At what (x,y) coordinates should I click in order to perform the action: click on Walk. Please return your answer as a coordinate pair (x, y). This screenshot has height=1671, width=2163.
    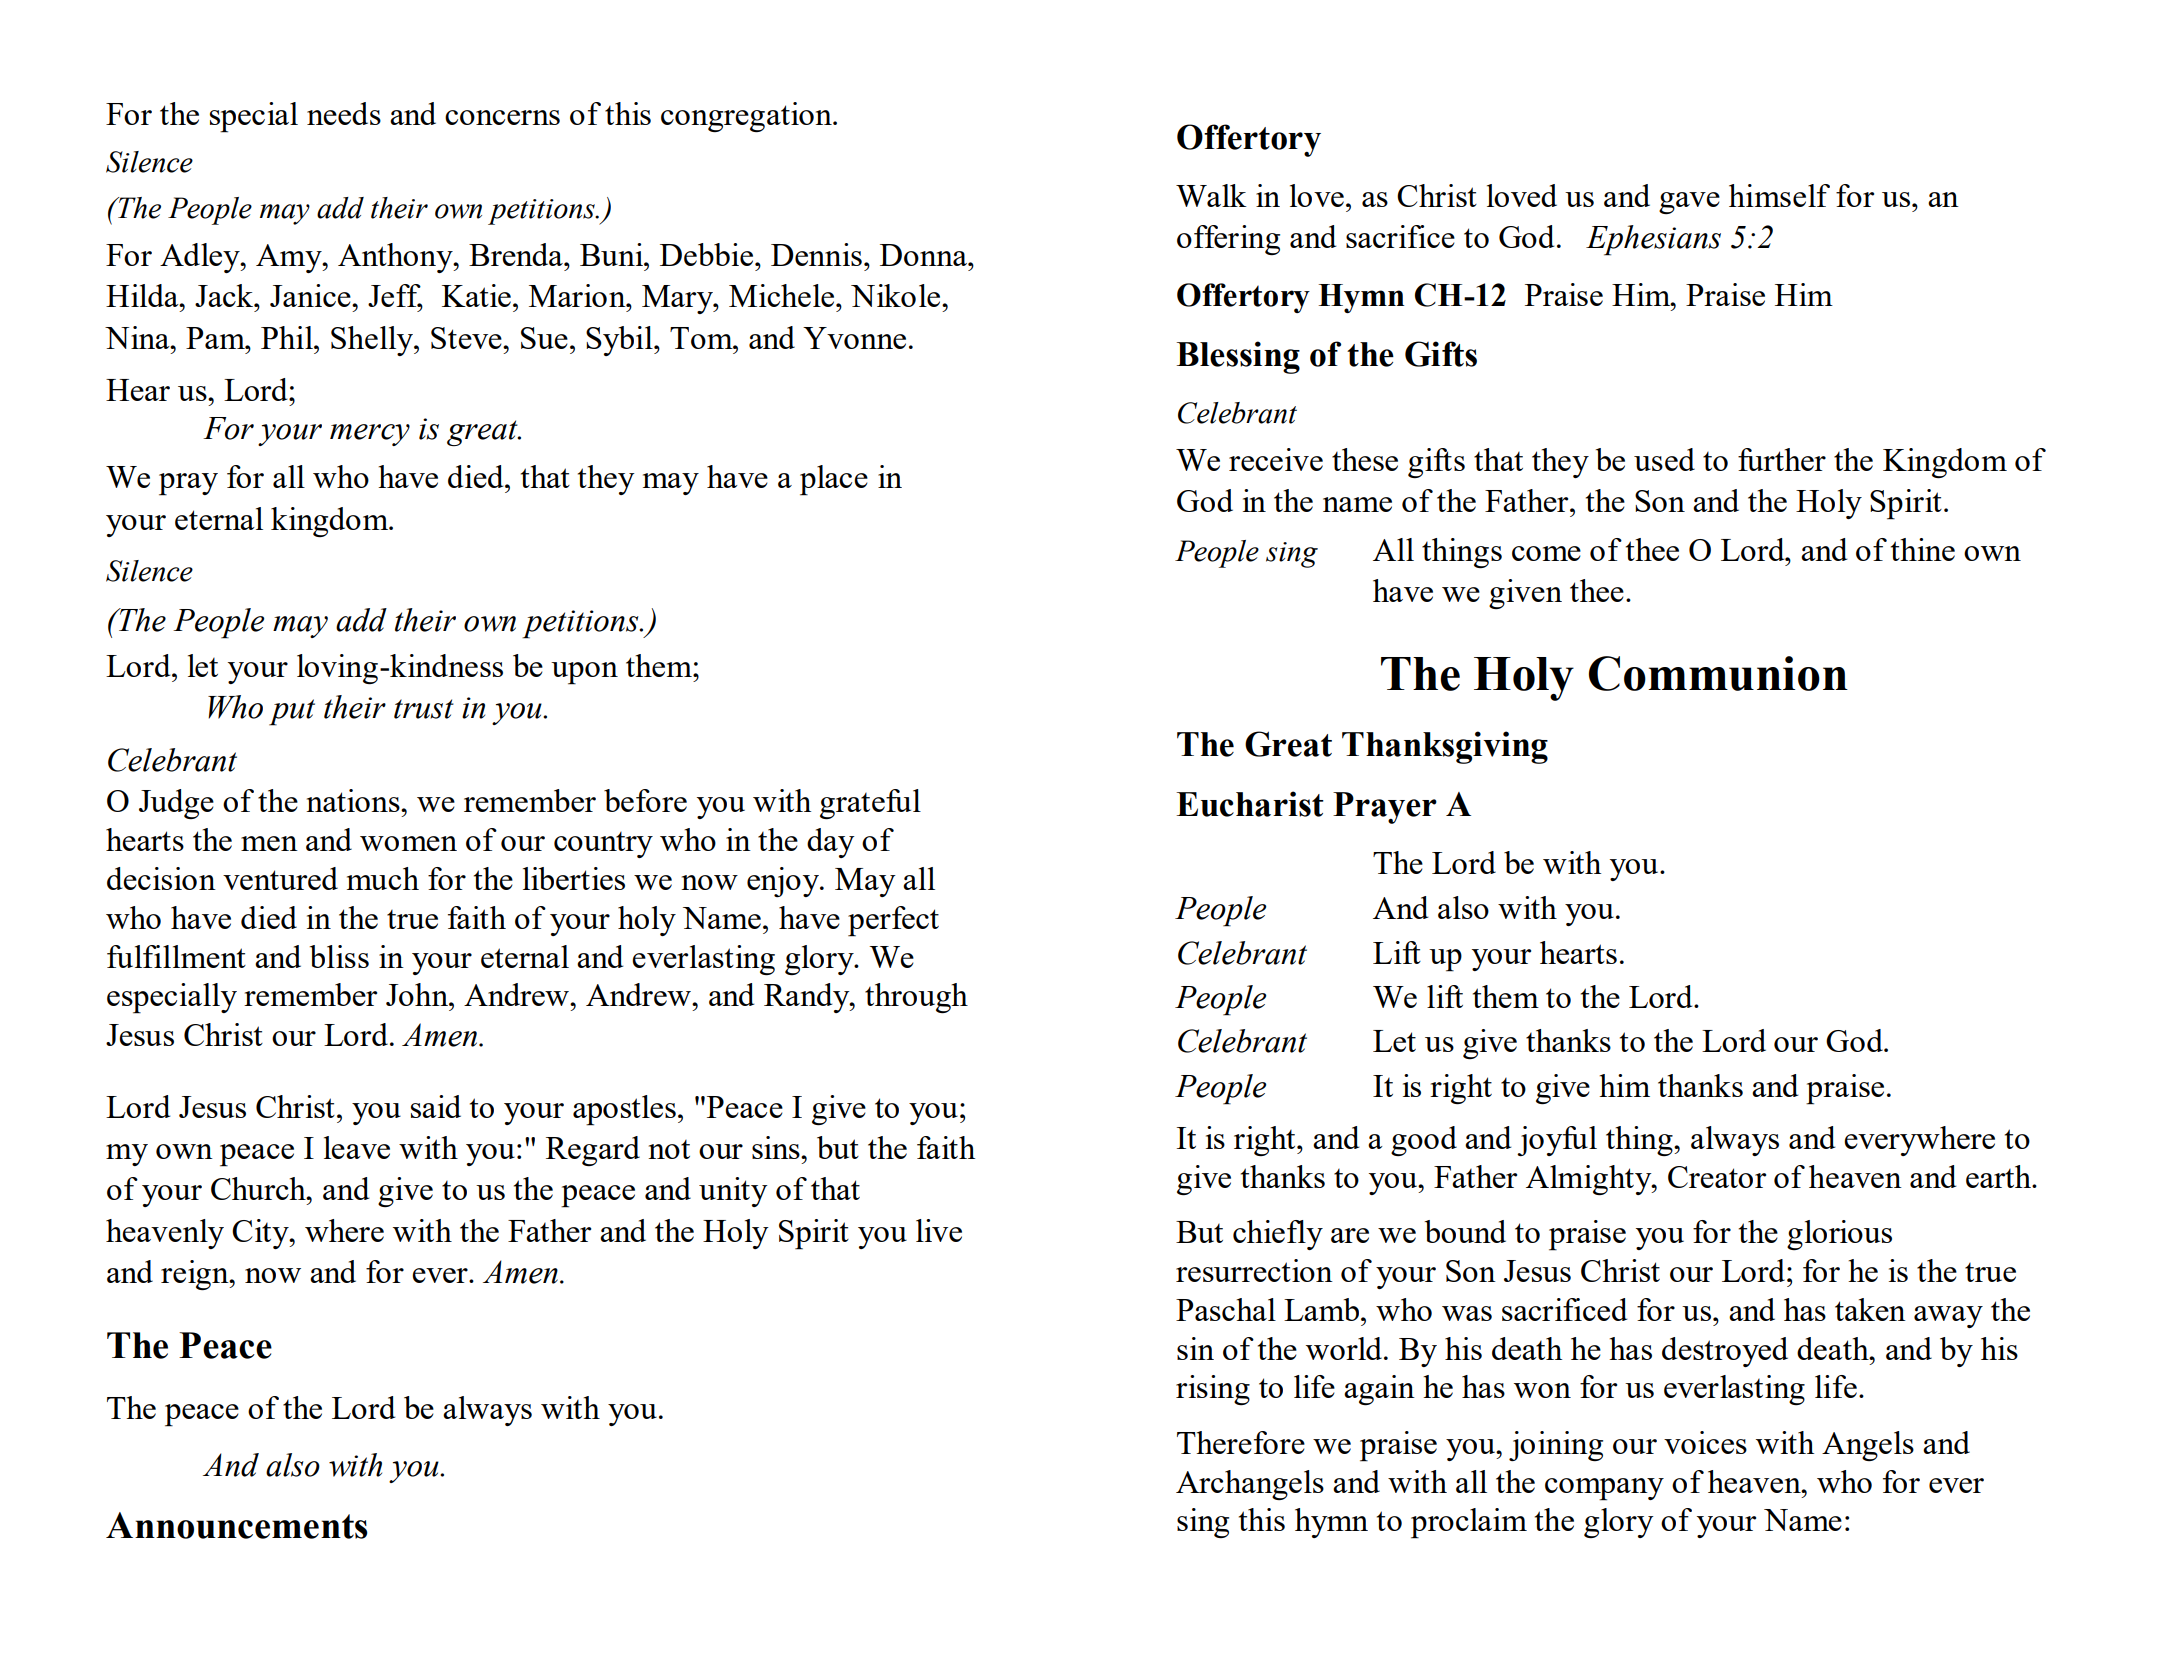
    Looking at the image, I should click on (1211, 195).
